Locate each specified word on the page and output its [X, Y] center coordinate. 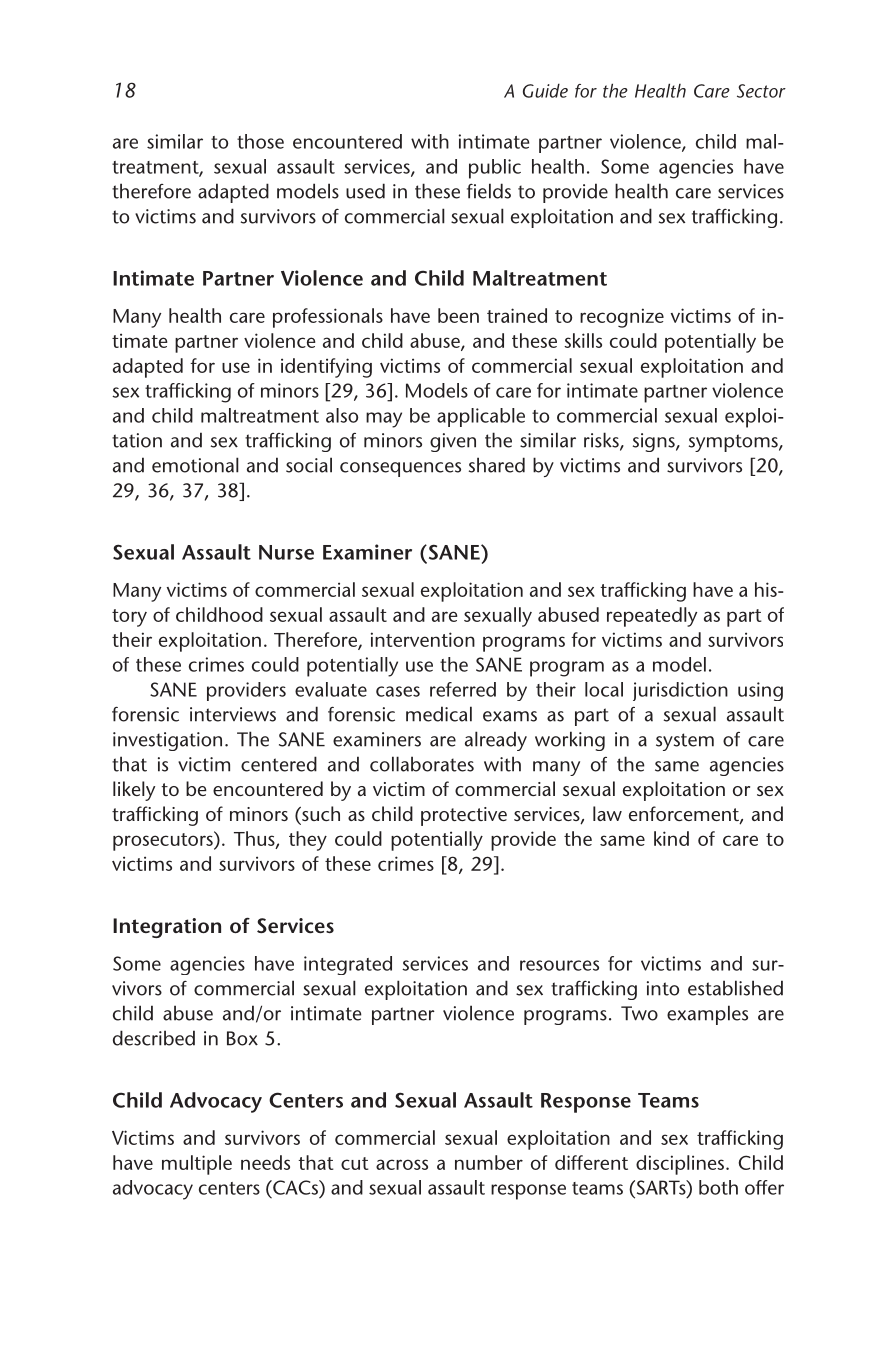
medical [439, 714]
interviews [233, 714]
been [458, 315]
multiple [197, 1165]
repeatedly [652, 617]
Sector [761, 91]
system [685, 742]
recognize [622, 318]
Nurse [286, 552]
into [663, 988]
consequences [400, 469]
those [260, 141]
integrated [348, 965]
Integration [167, 928]
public [495, 169]
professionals [328, 318]
